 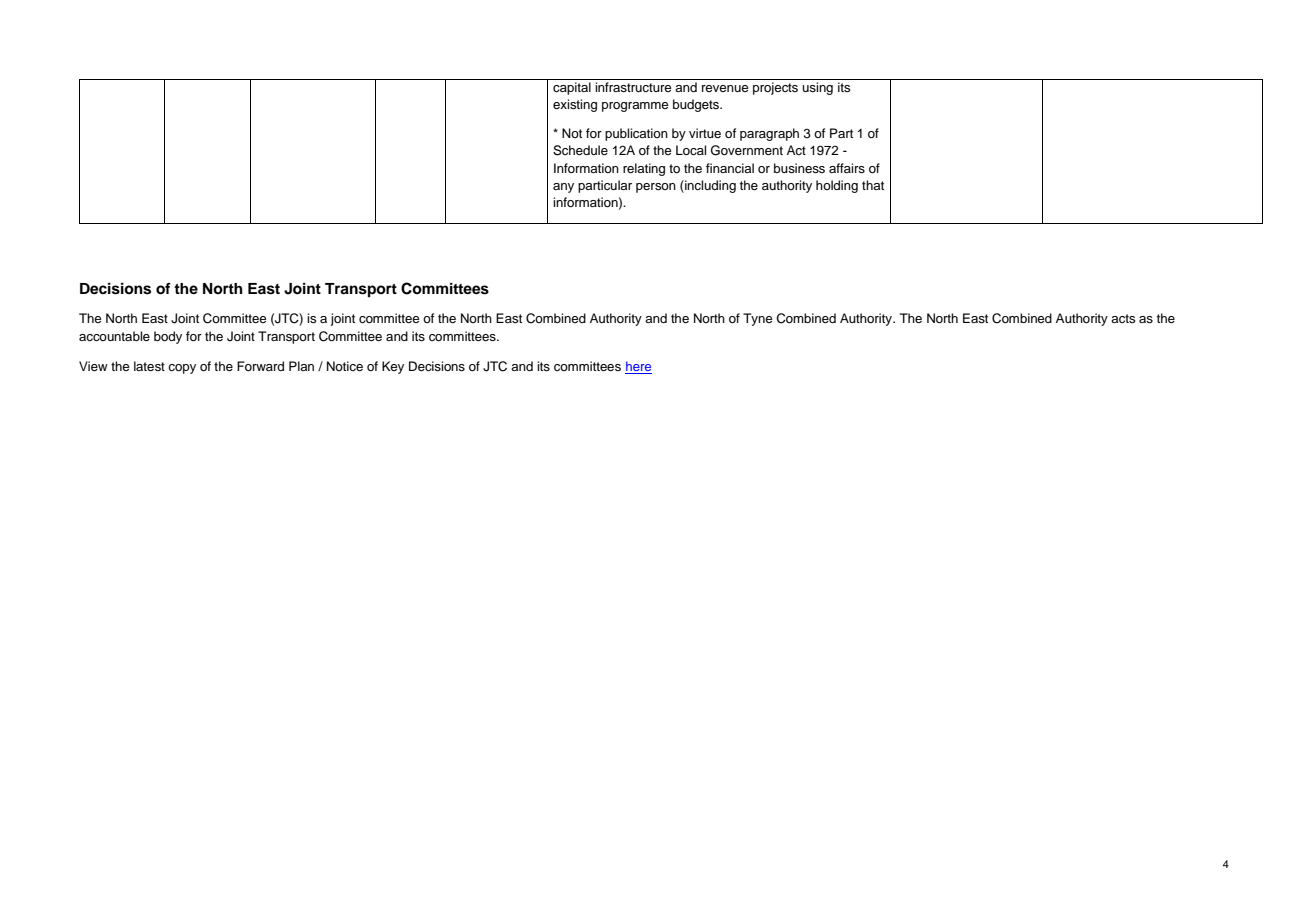 What do you see at coordinates (656, 188) in the page?
I see `person` at bounding box center [656, 188].
